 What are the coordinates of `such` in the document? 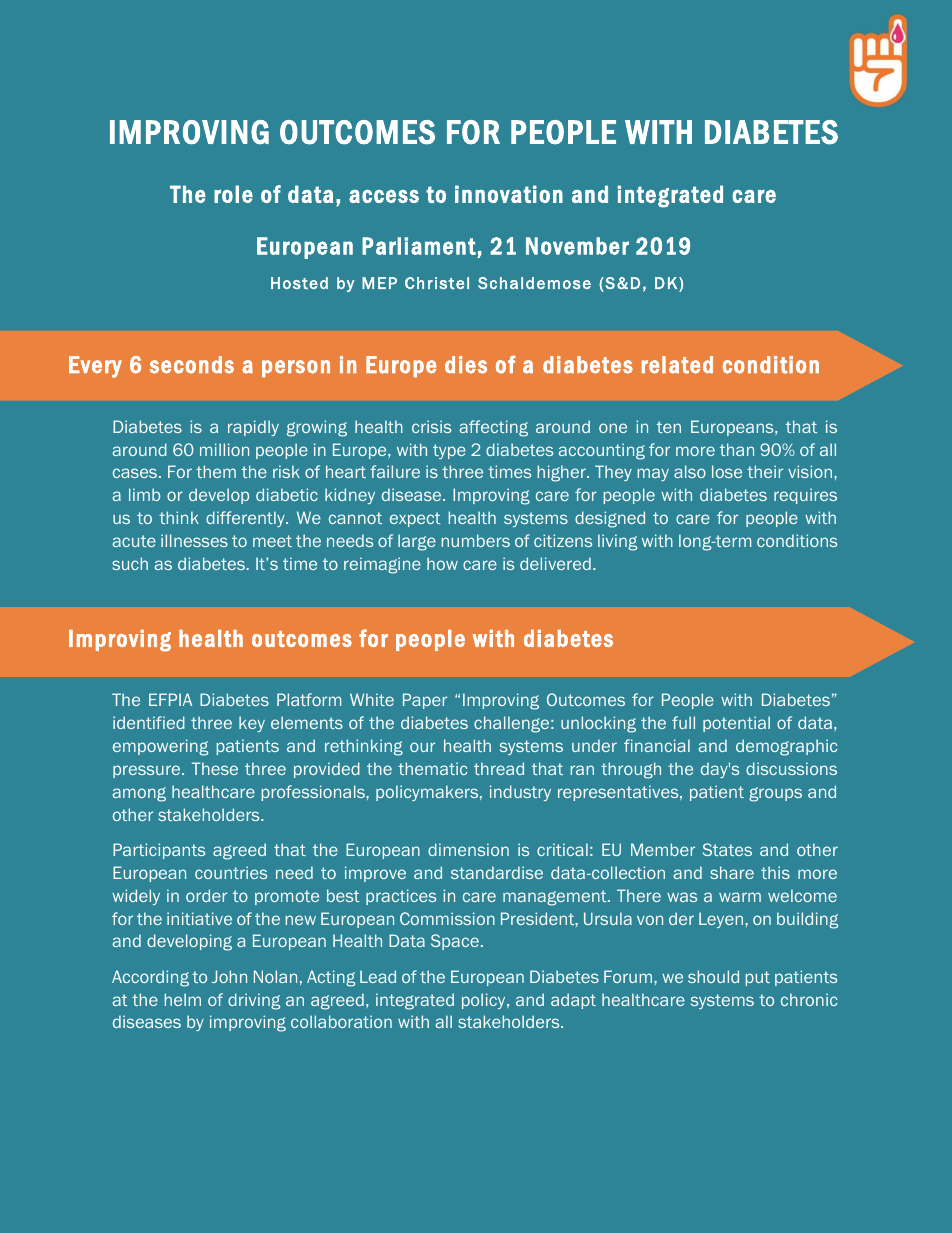 It's located at (130, 563).
